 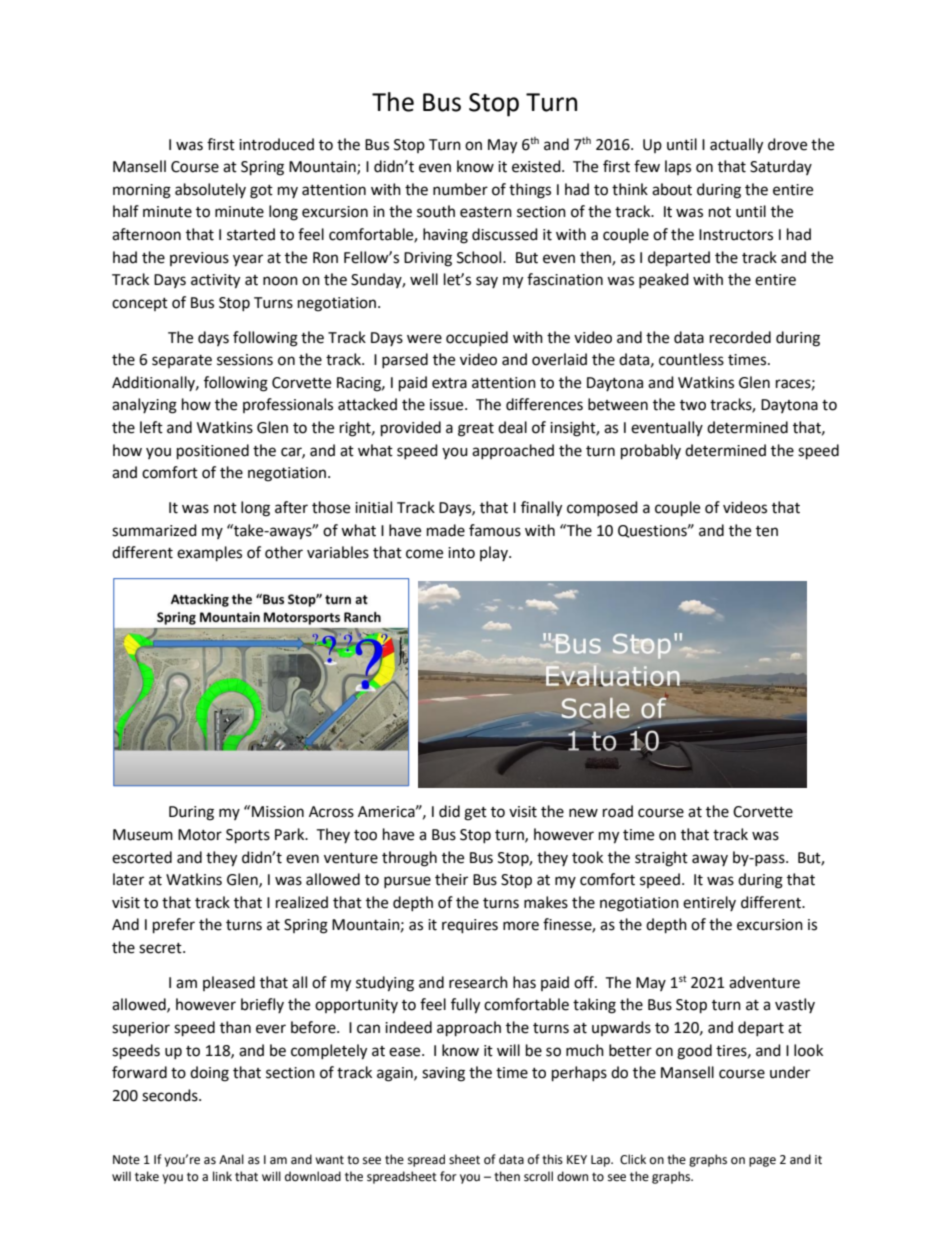 I want to click on actually, so click(x=736, y=146).
